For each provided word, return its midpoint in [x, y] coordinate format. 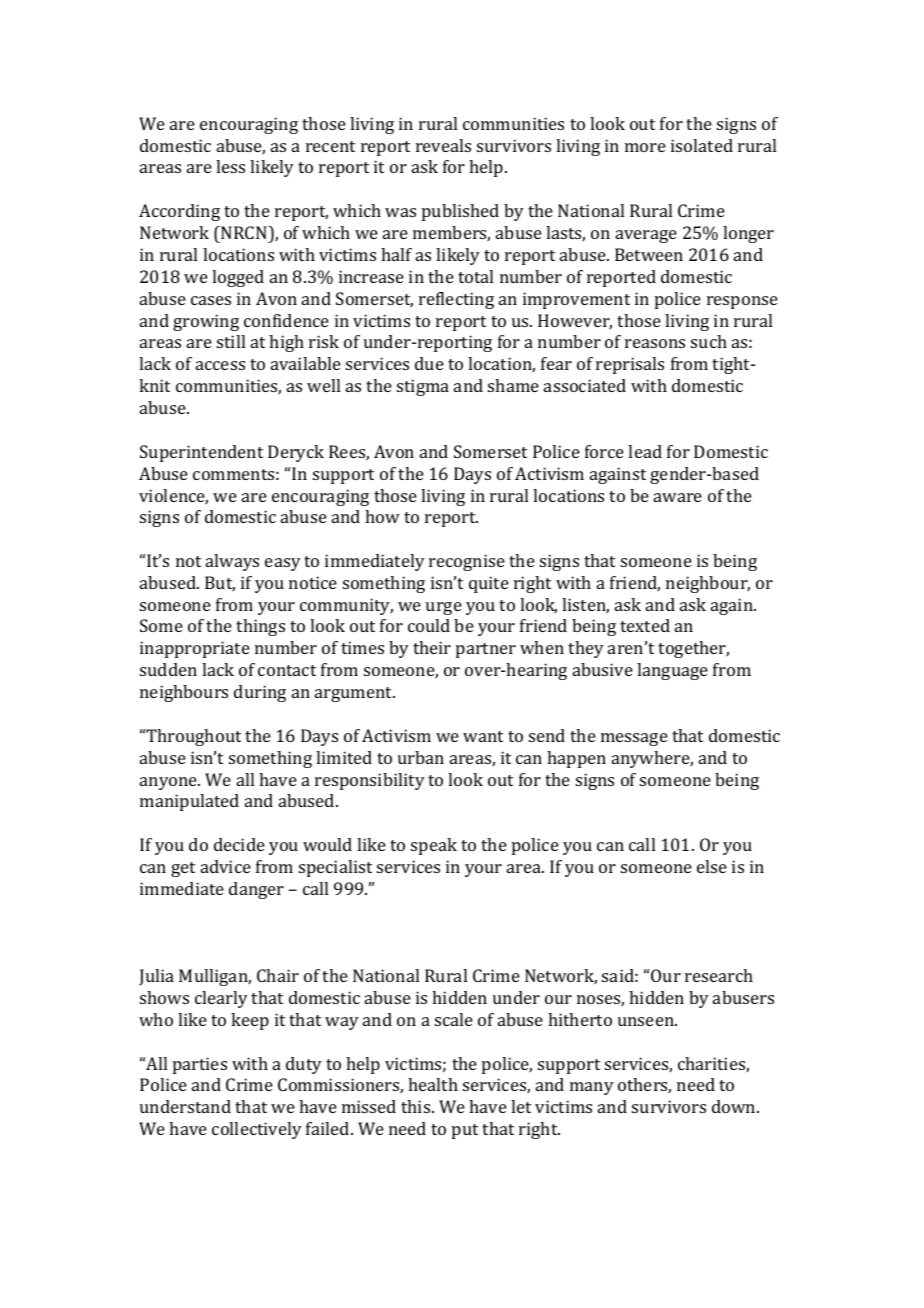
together [693, 649]
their [432, 647]
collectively [257, 1130]
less [230, 166]
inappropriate [195, 649]
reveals [443, 145]
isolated [702, 145]
